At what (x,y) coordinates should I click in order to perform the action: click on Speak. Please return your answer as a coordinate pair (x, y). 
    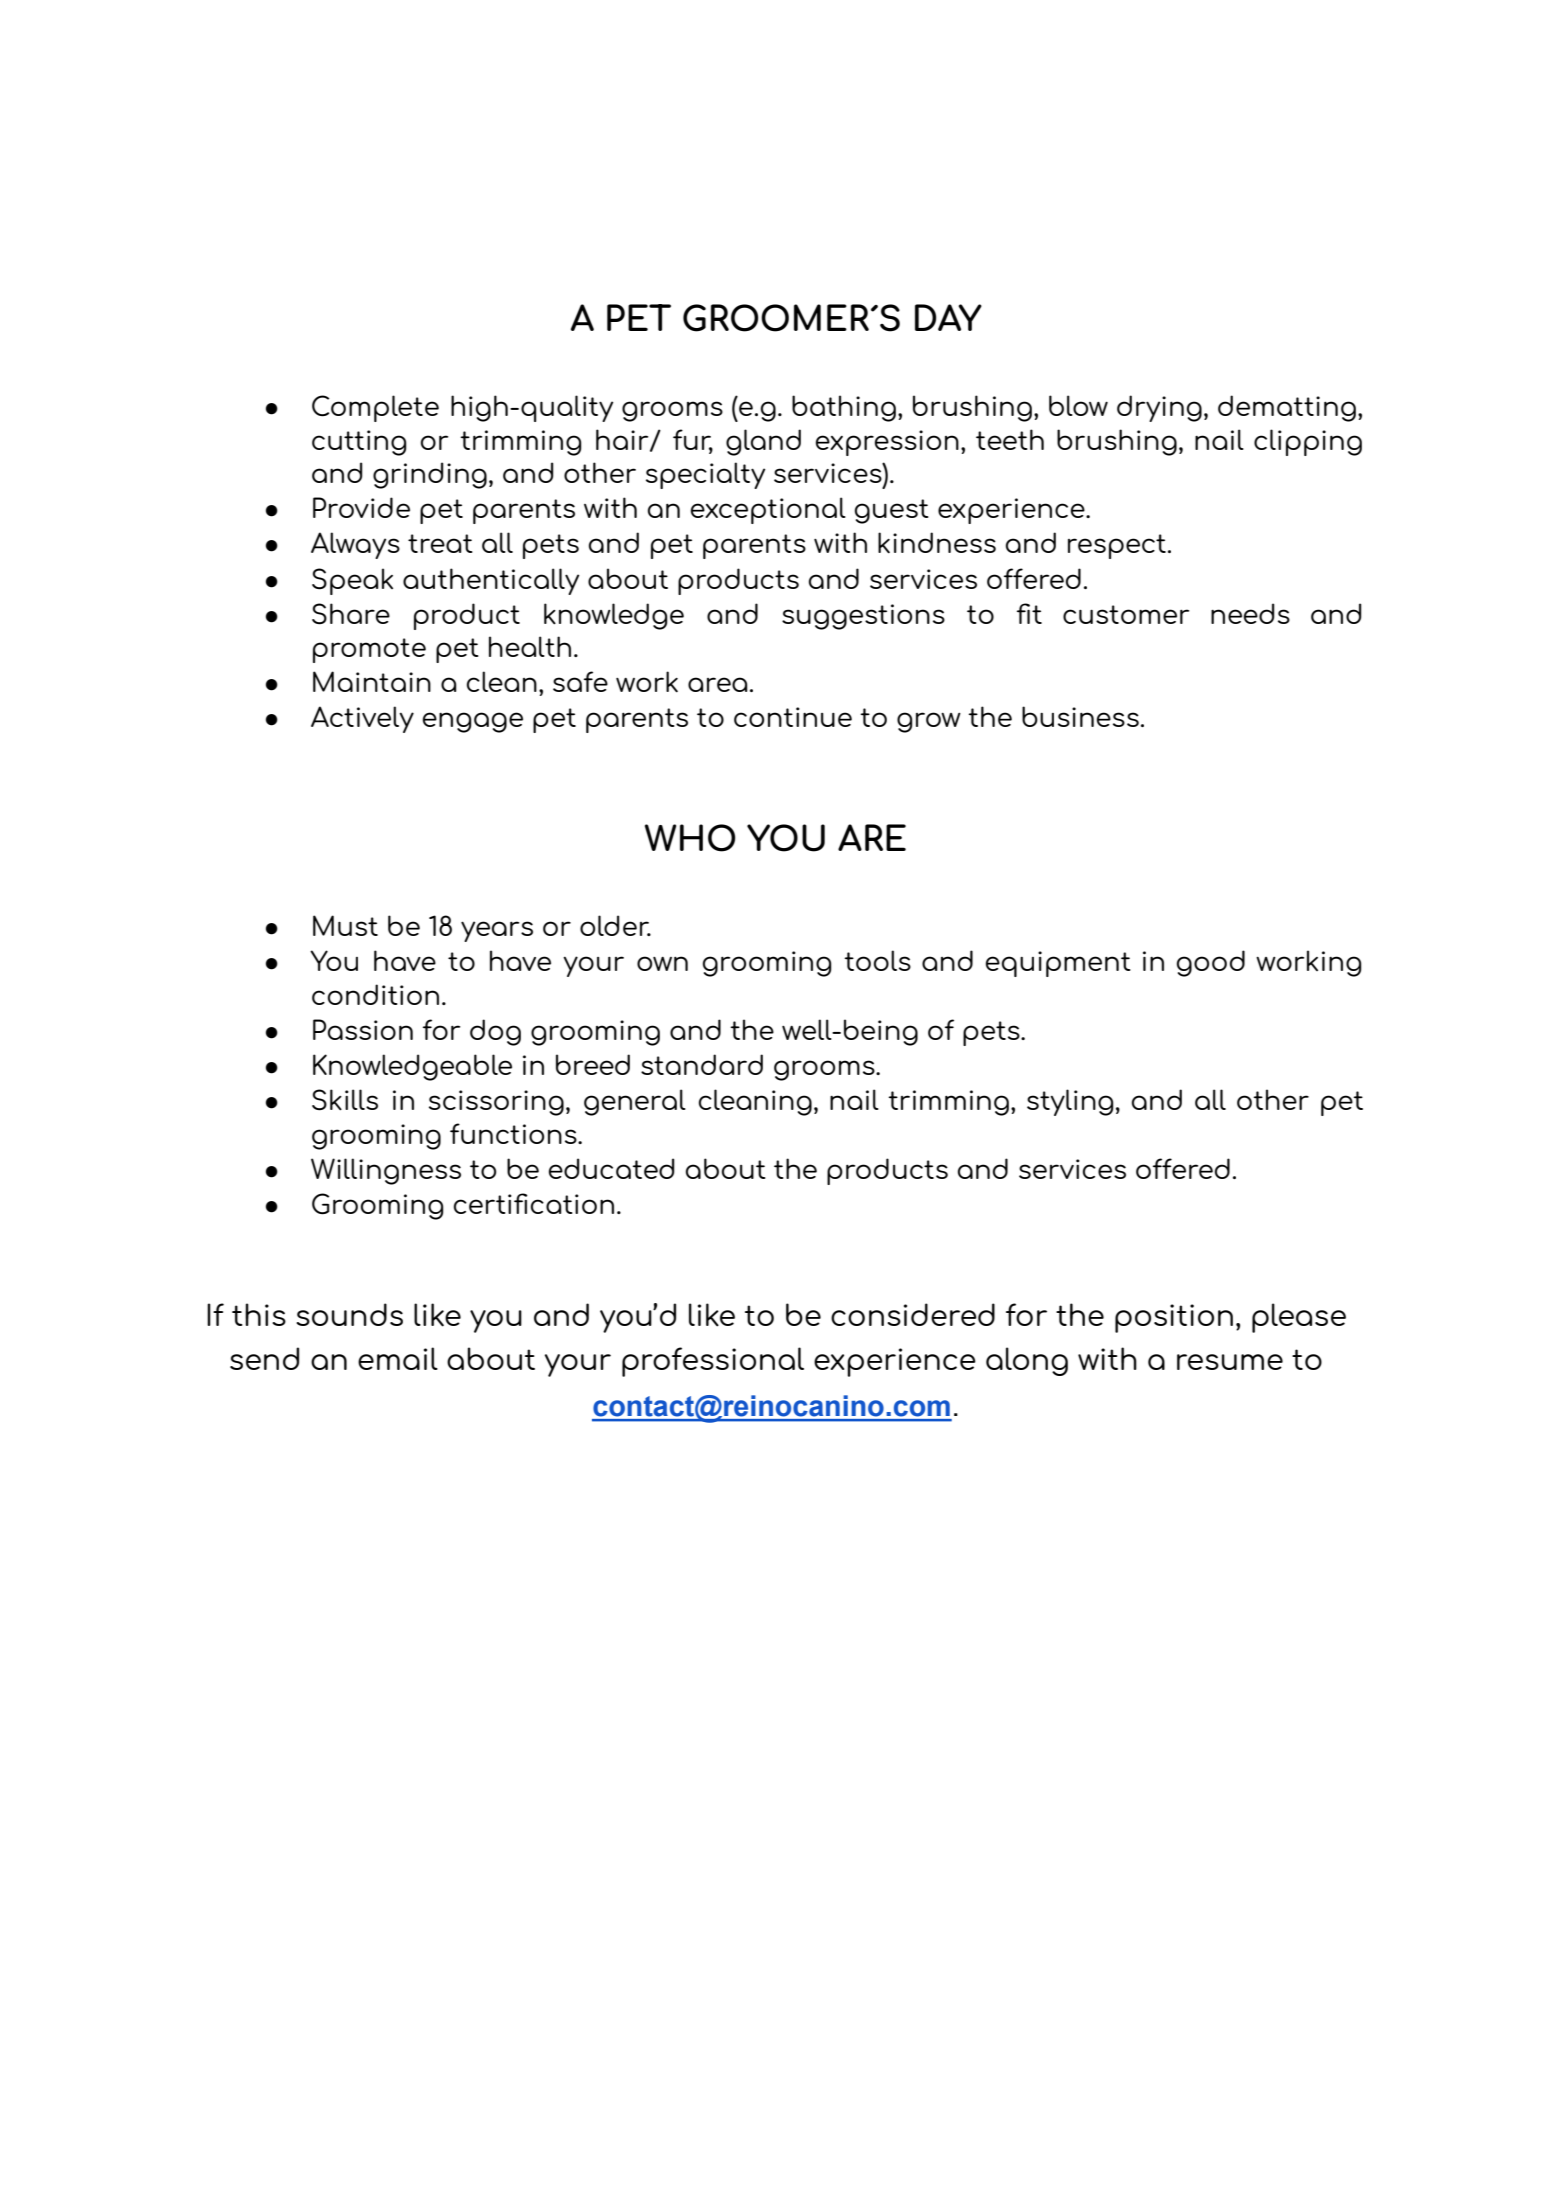
    Looking at the image, I should click on (352, 581).
